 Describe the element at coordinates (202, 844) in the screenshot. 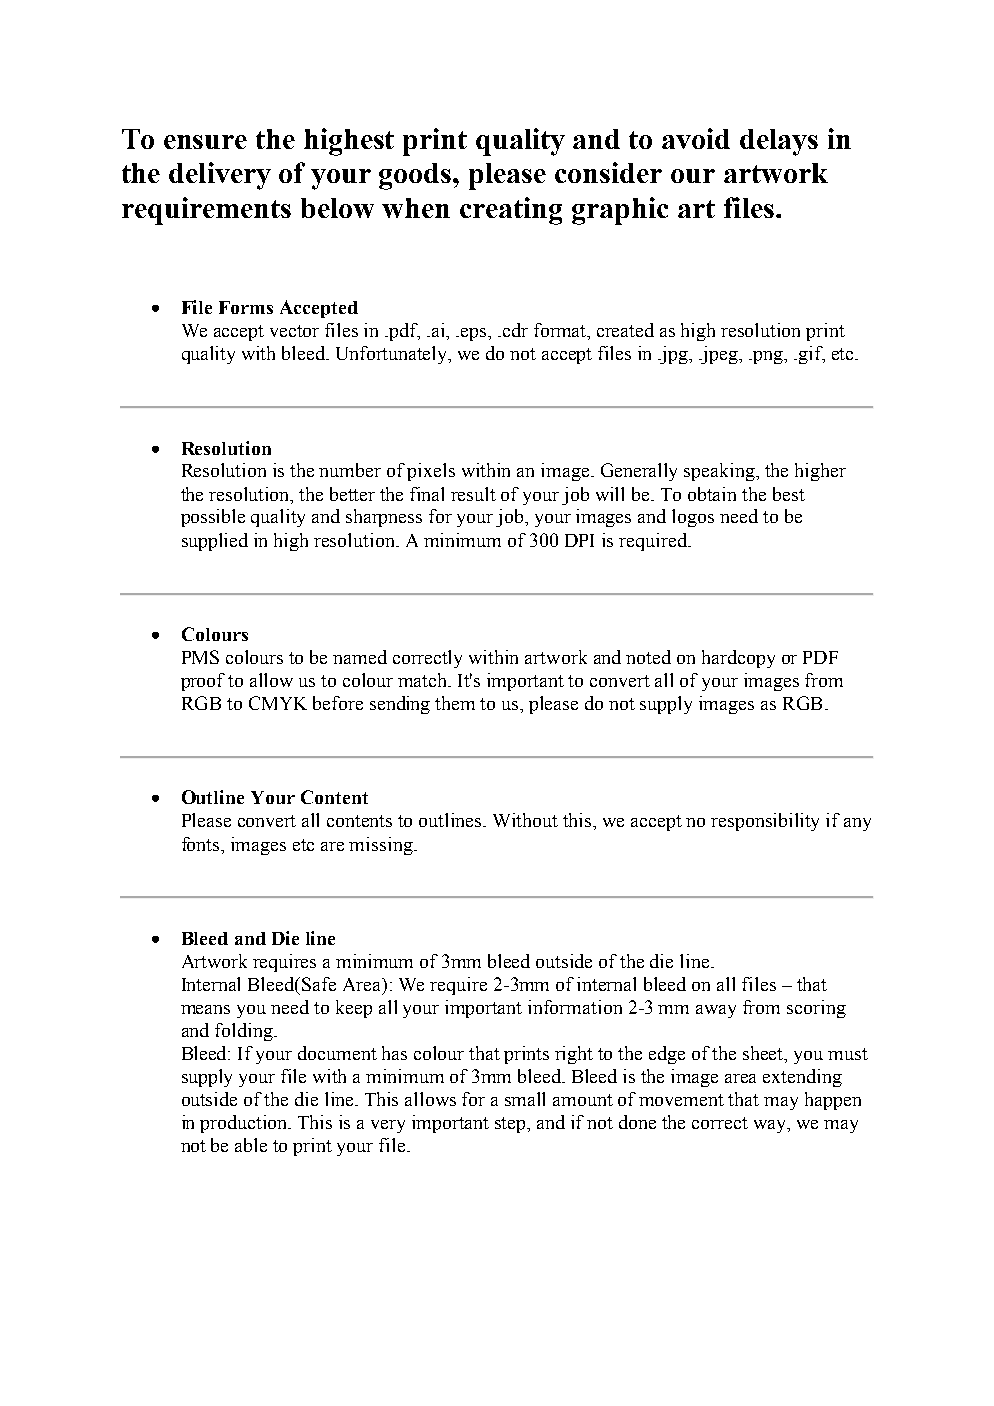

I see `fonts` at that location.
